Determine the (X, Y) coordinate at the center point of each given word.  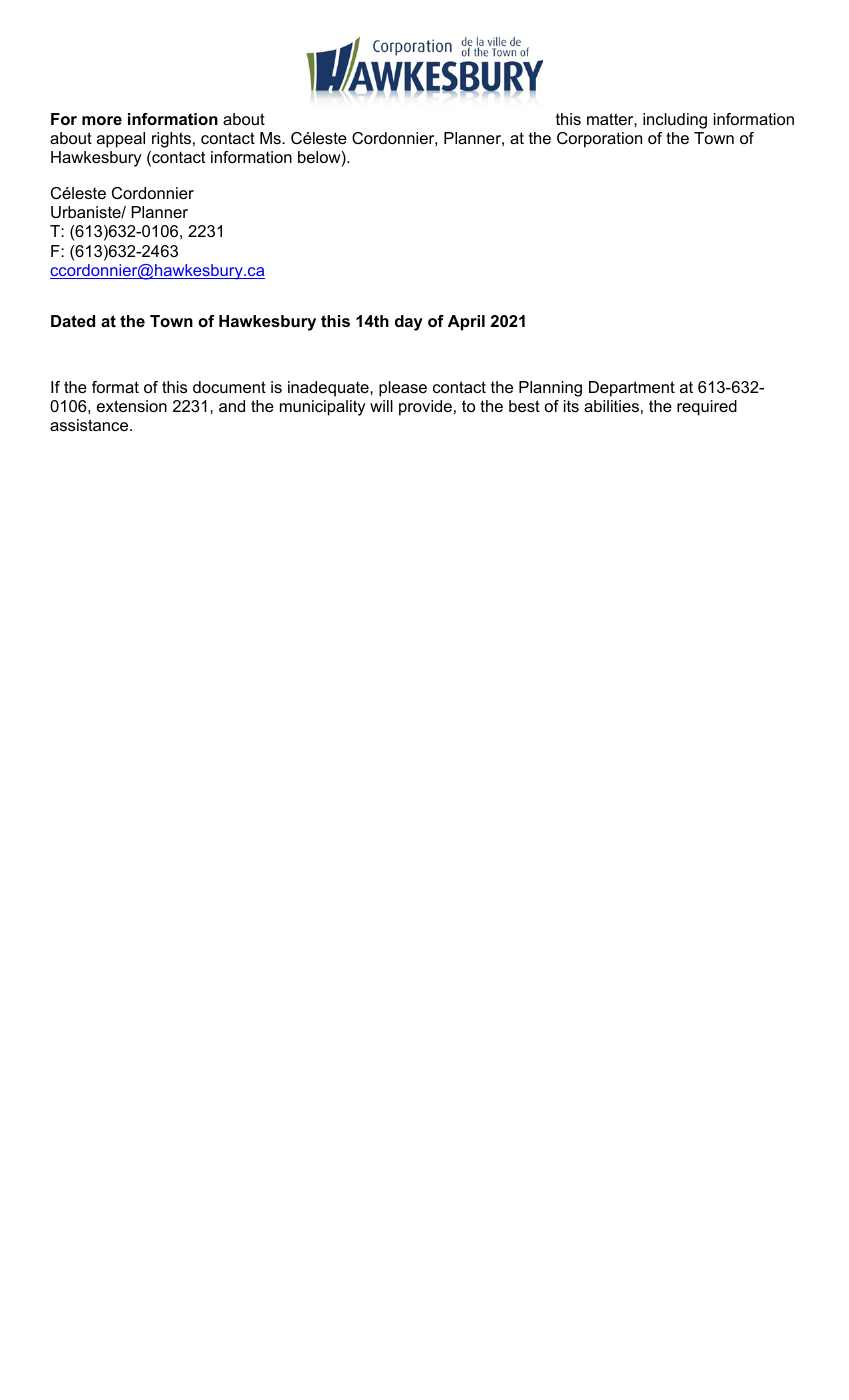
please (403, 389)
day (409, 323)
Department (632, 389)
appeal (121, 140)
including (675, 121)
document (229, 387)
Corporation (599, 140)
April (466, 323)
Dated (73, 321)
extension (132, 406)
